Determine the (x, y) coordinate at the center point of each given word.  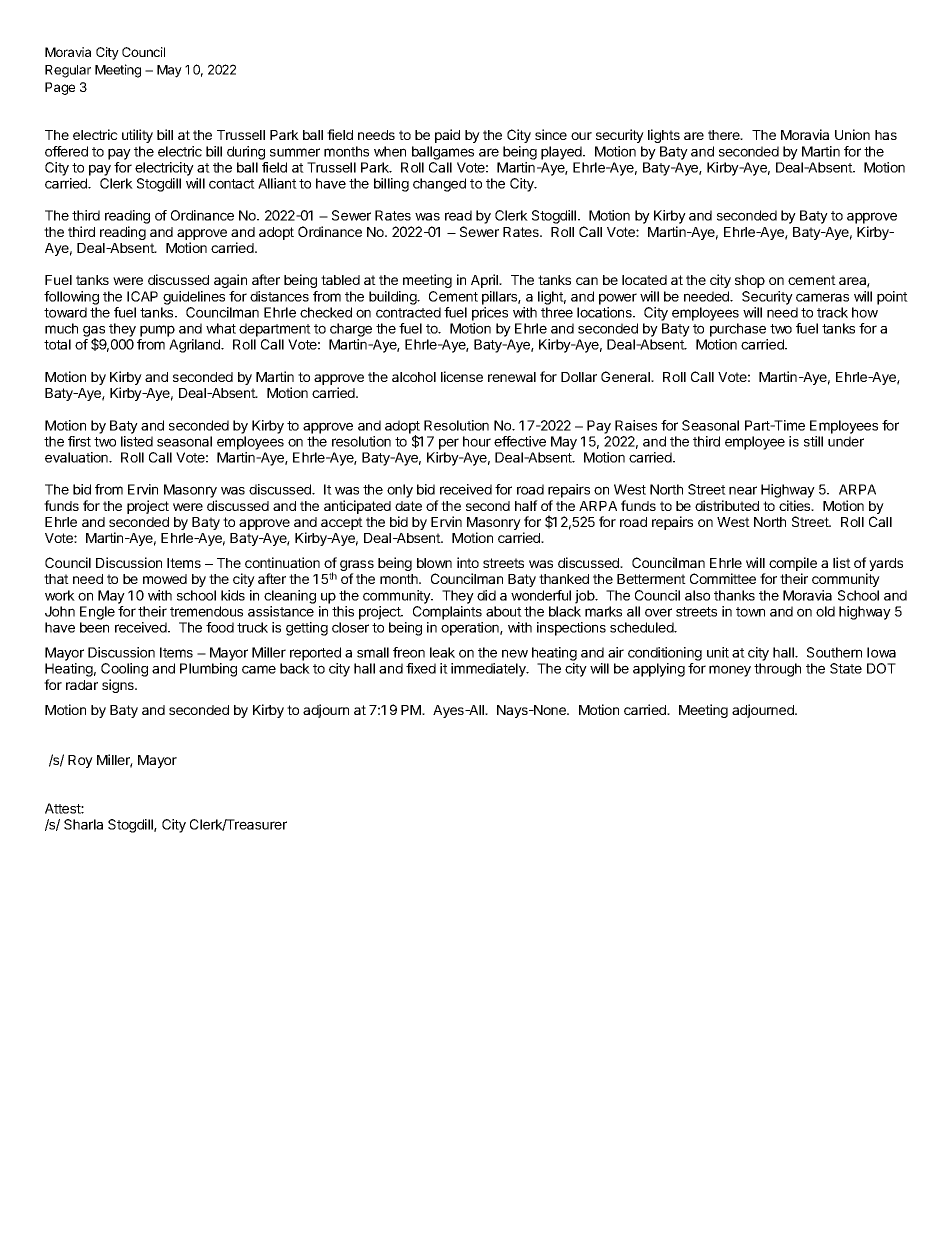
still (813, 441)
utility (137, 136)
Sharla (83, 824)
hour (477, 441)
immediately (489, 670)
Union (852, 134)
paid (447, 136)
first (79, 441)
